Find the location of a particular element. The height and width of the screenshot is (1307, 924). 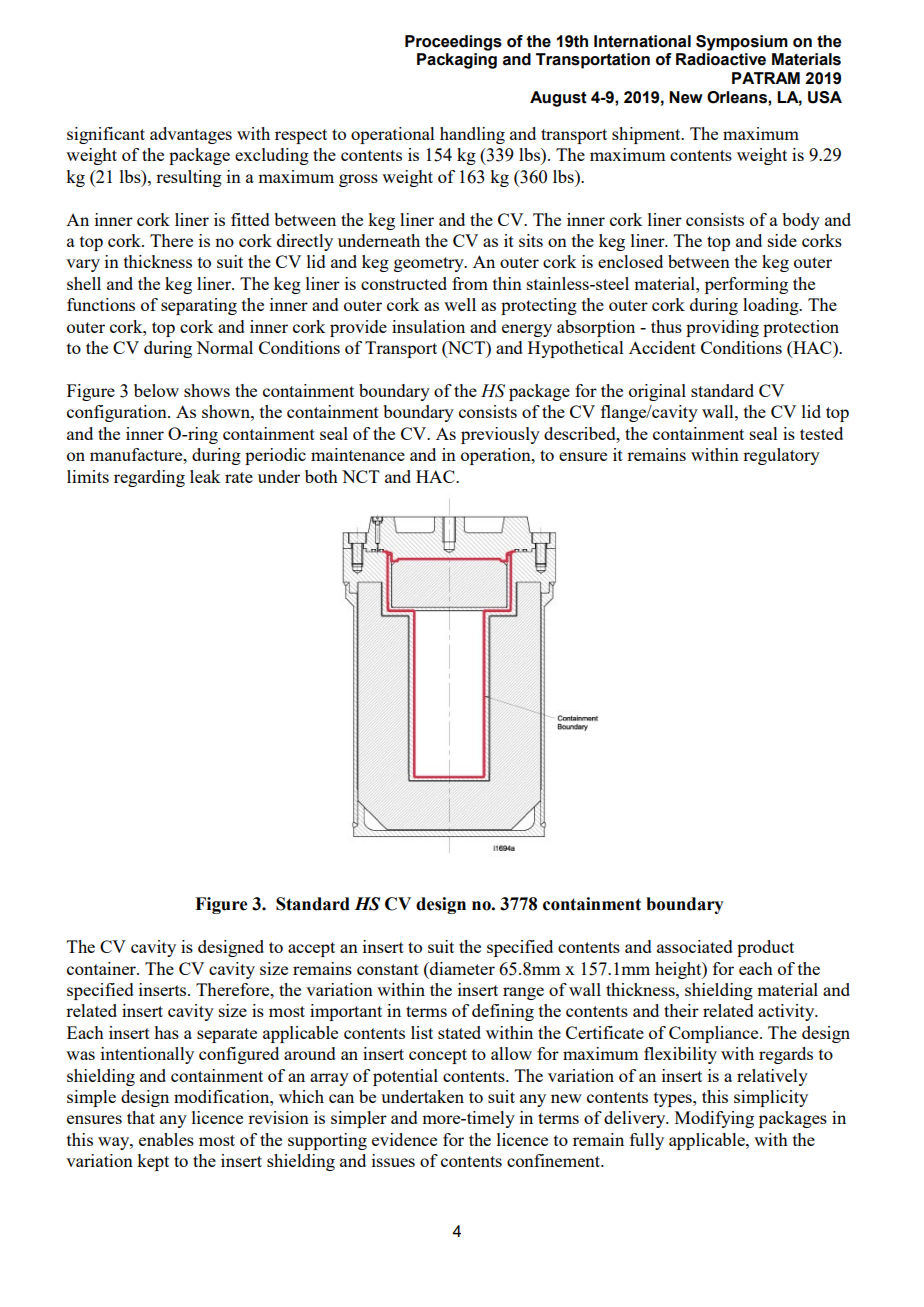

container is located at coordinates (102, 968).
